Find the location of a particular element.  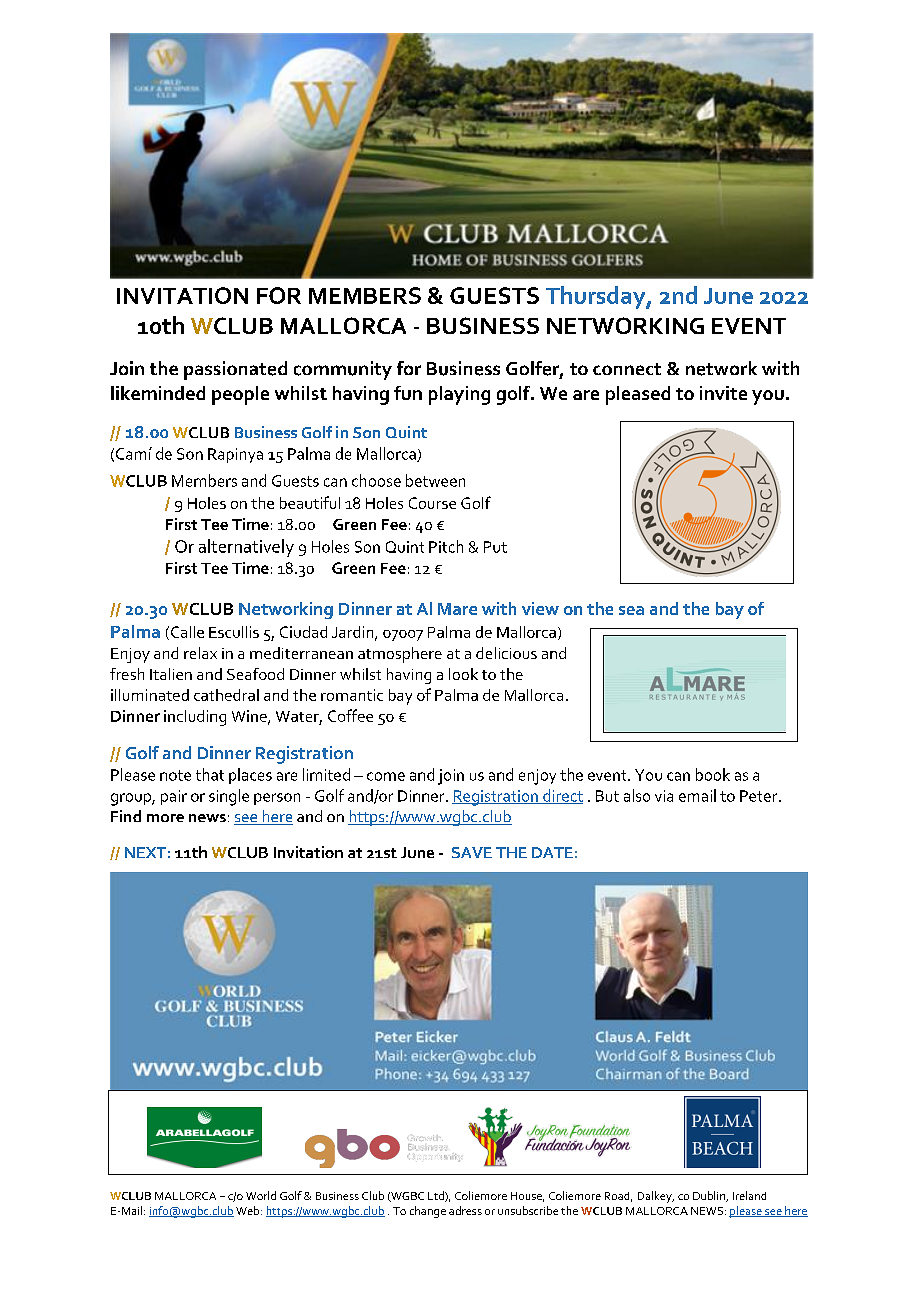

invite is located at coordinates (723, 393).
